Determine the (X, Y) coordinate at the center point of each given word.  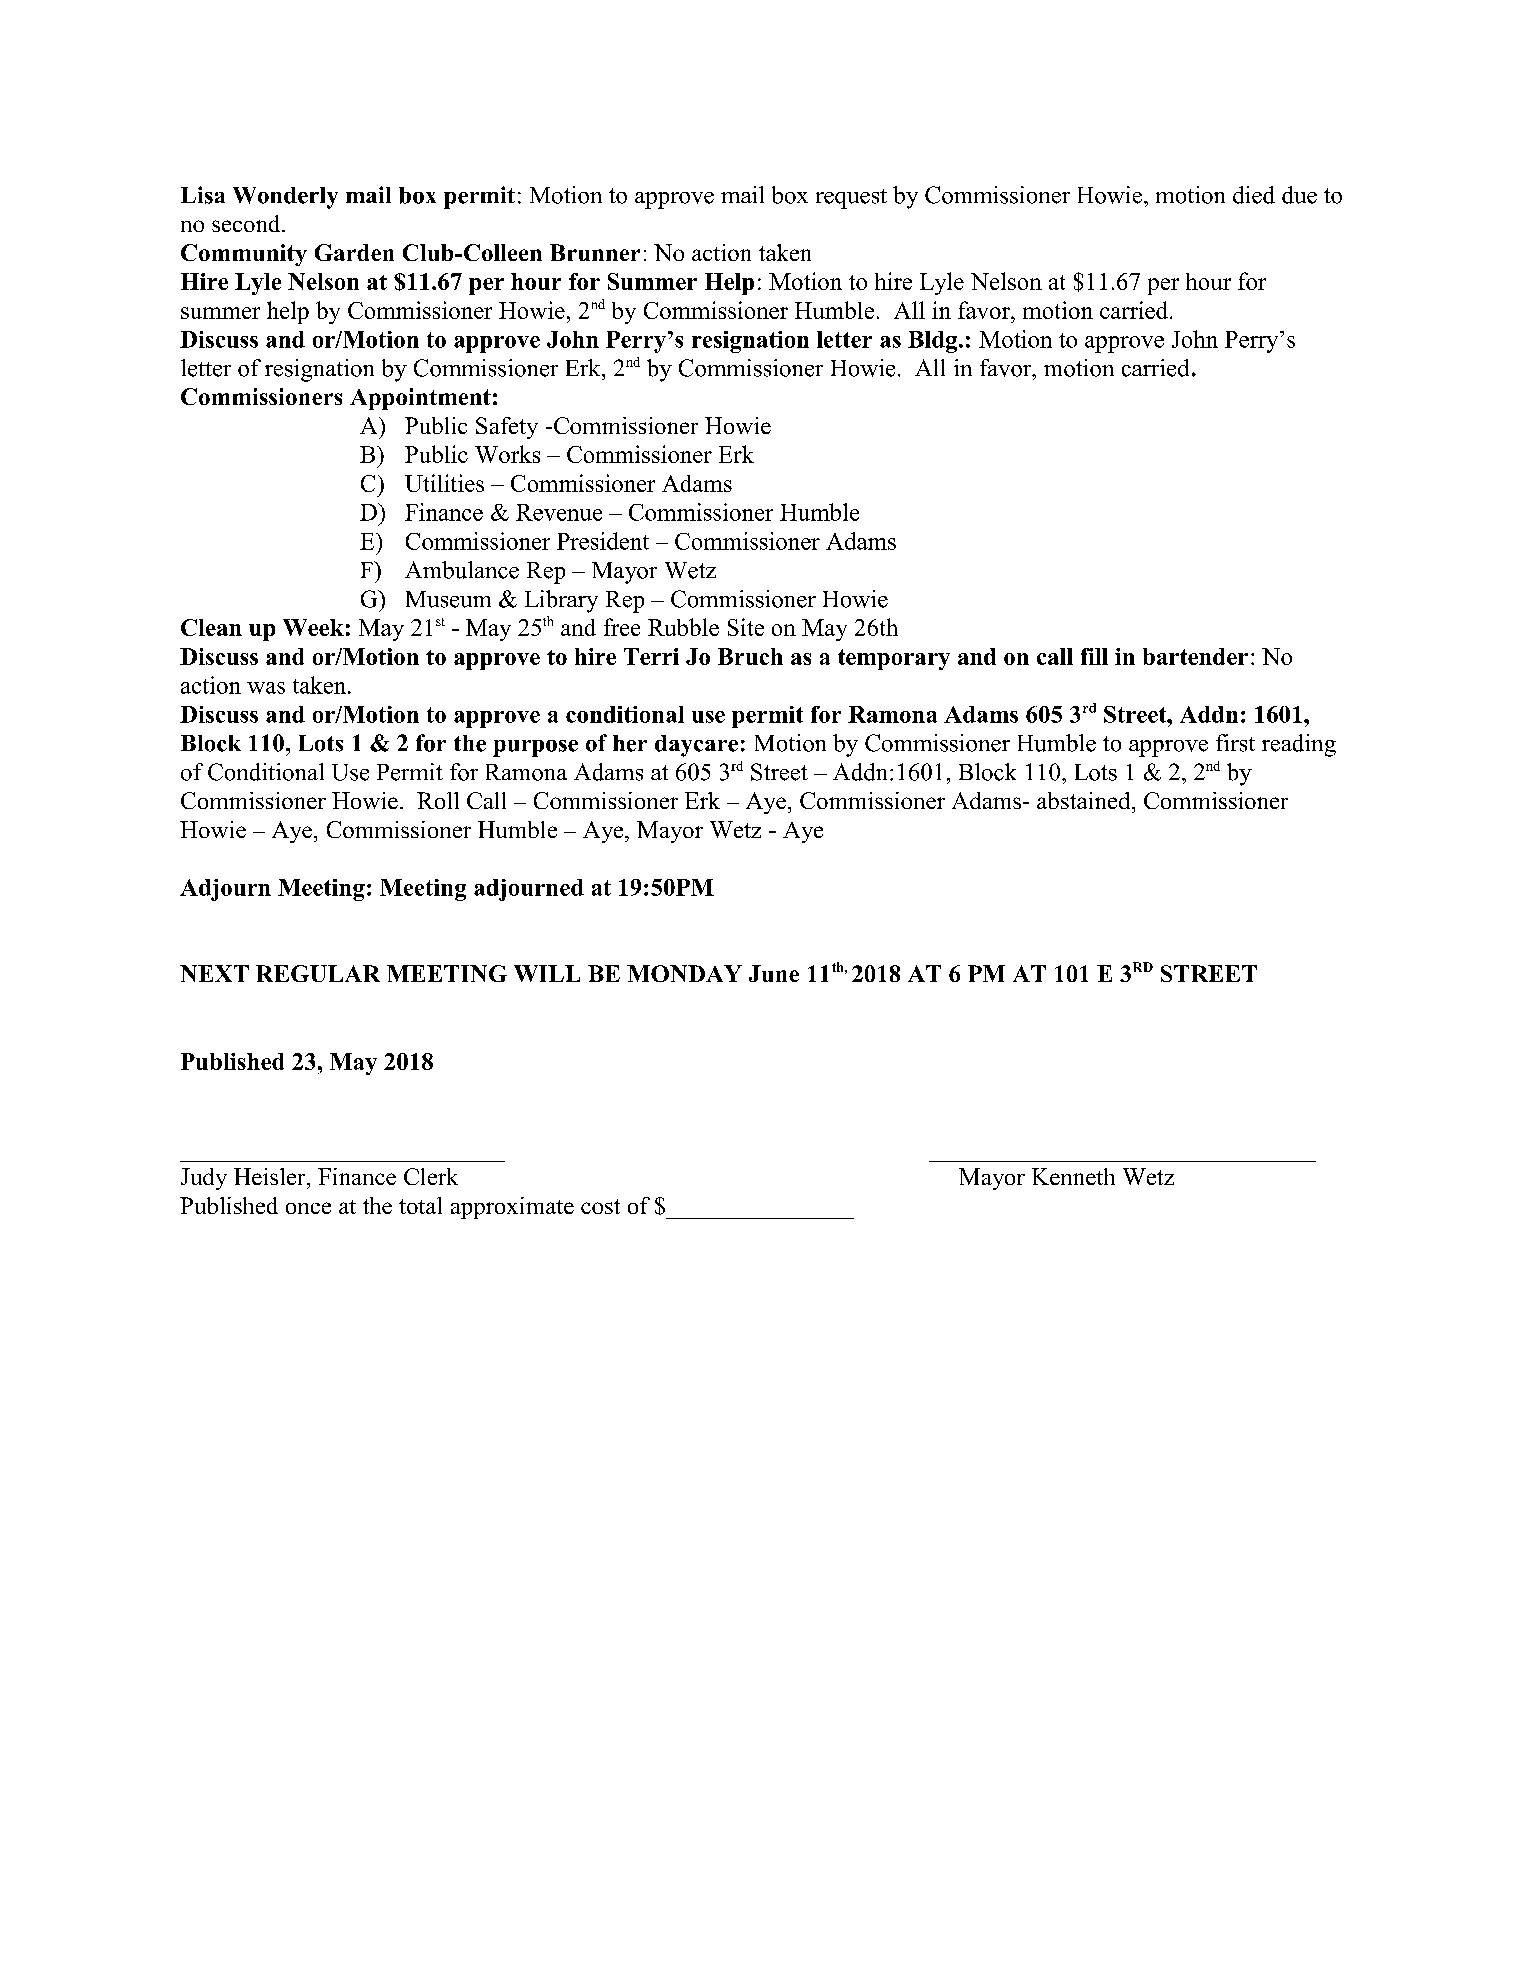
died (1254, 195)
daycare (696, 746)
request (851, 199)
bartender (1195, 656)
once (308, 1208)
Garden (354, 252)
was (266, 688)
